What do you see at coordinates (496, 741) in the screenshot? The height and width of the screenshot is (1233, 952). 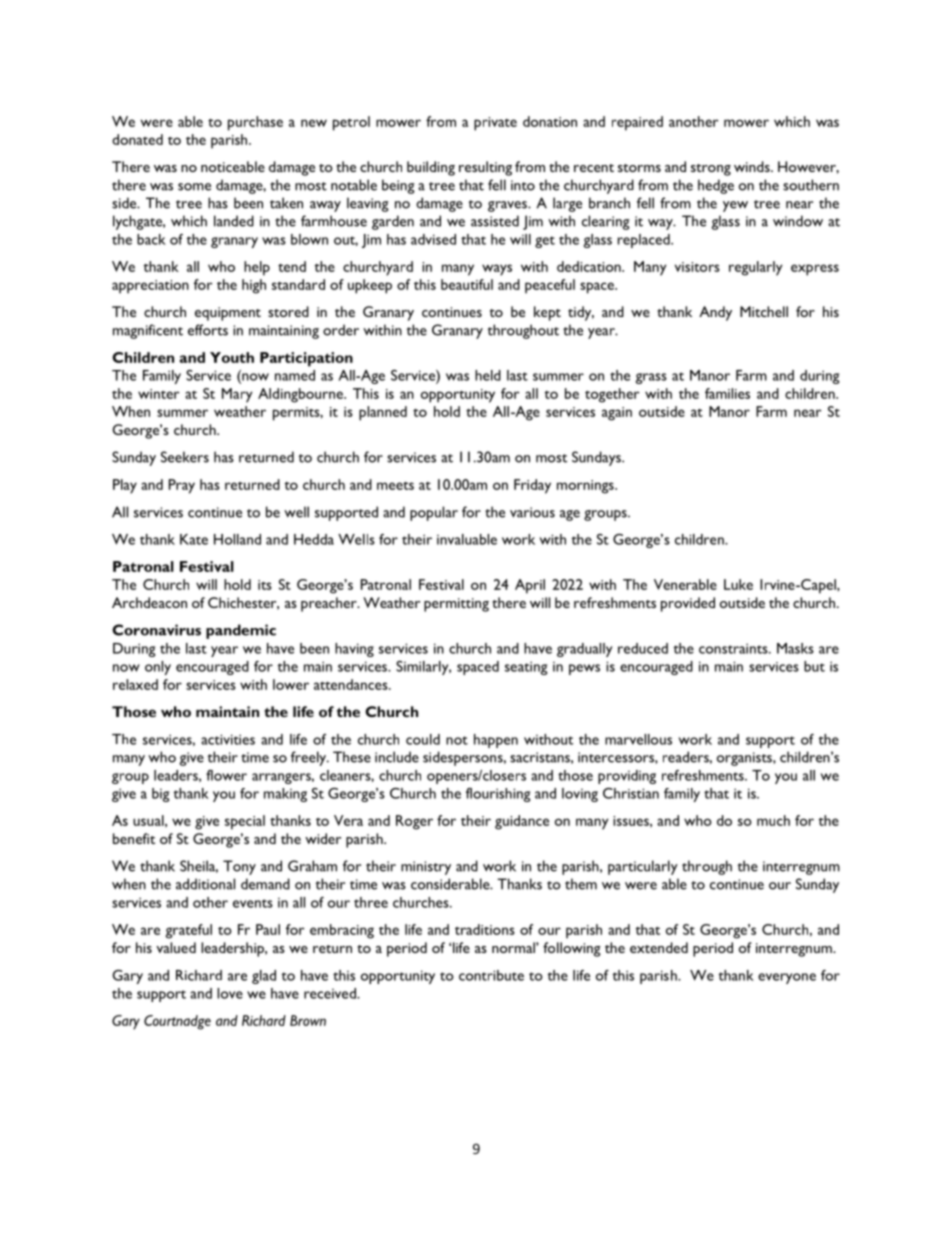 I see `happen` at bounding box center [496, 741].
